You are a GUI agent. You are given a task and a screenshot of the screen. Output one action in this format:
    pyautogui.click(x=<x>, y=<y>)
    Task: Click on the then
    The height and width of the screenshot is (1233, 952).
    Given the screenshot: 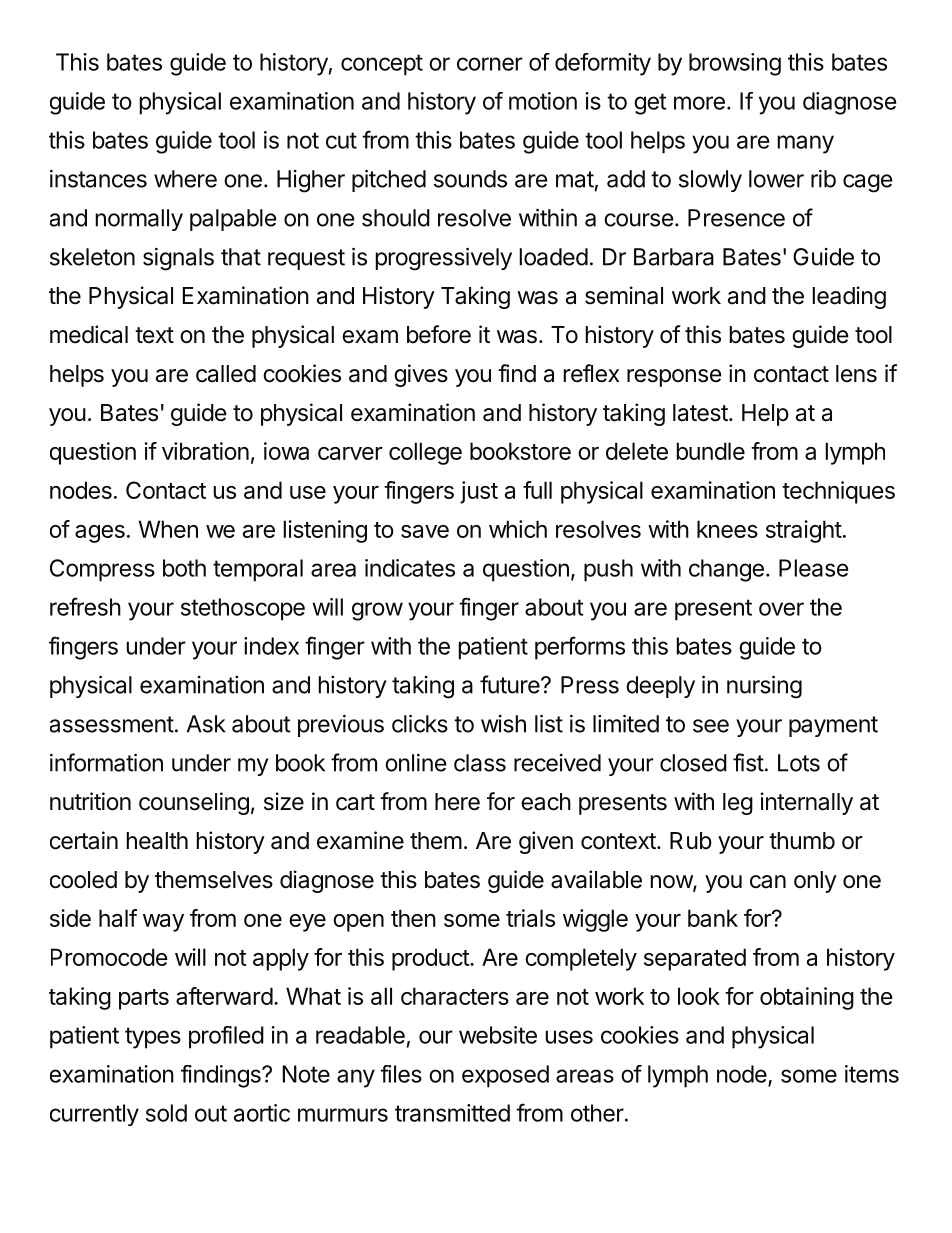 What is the action you would take?
    pyautogui.click(x=413, y=918)
